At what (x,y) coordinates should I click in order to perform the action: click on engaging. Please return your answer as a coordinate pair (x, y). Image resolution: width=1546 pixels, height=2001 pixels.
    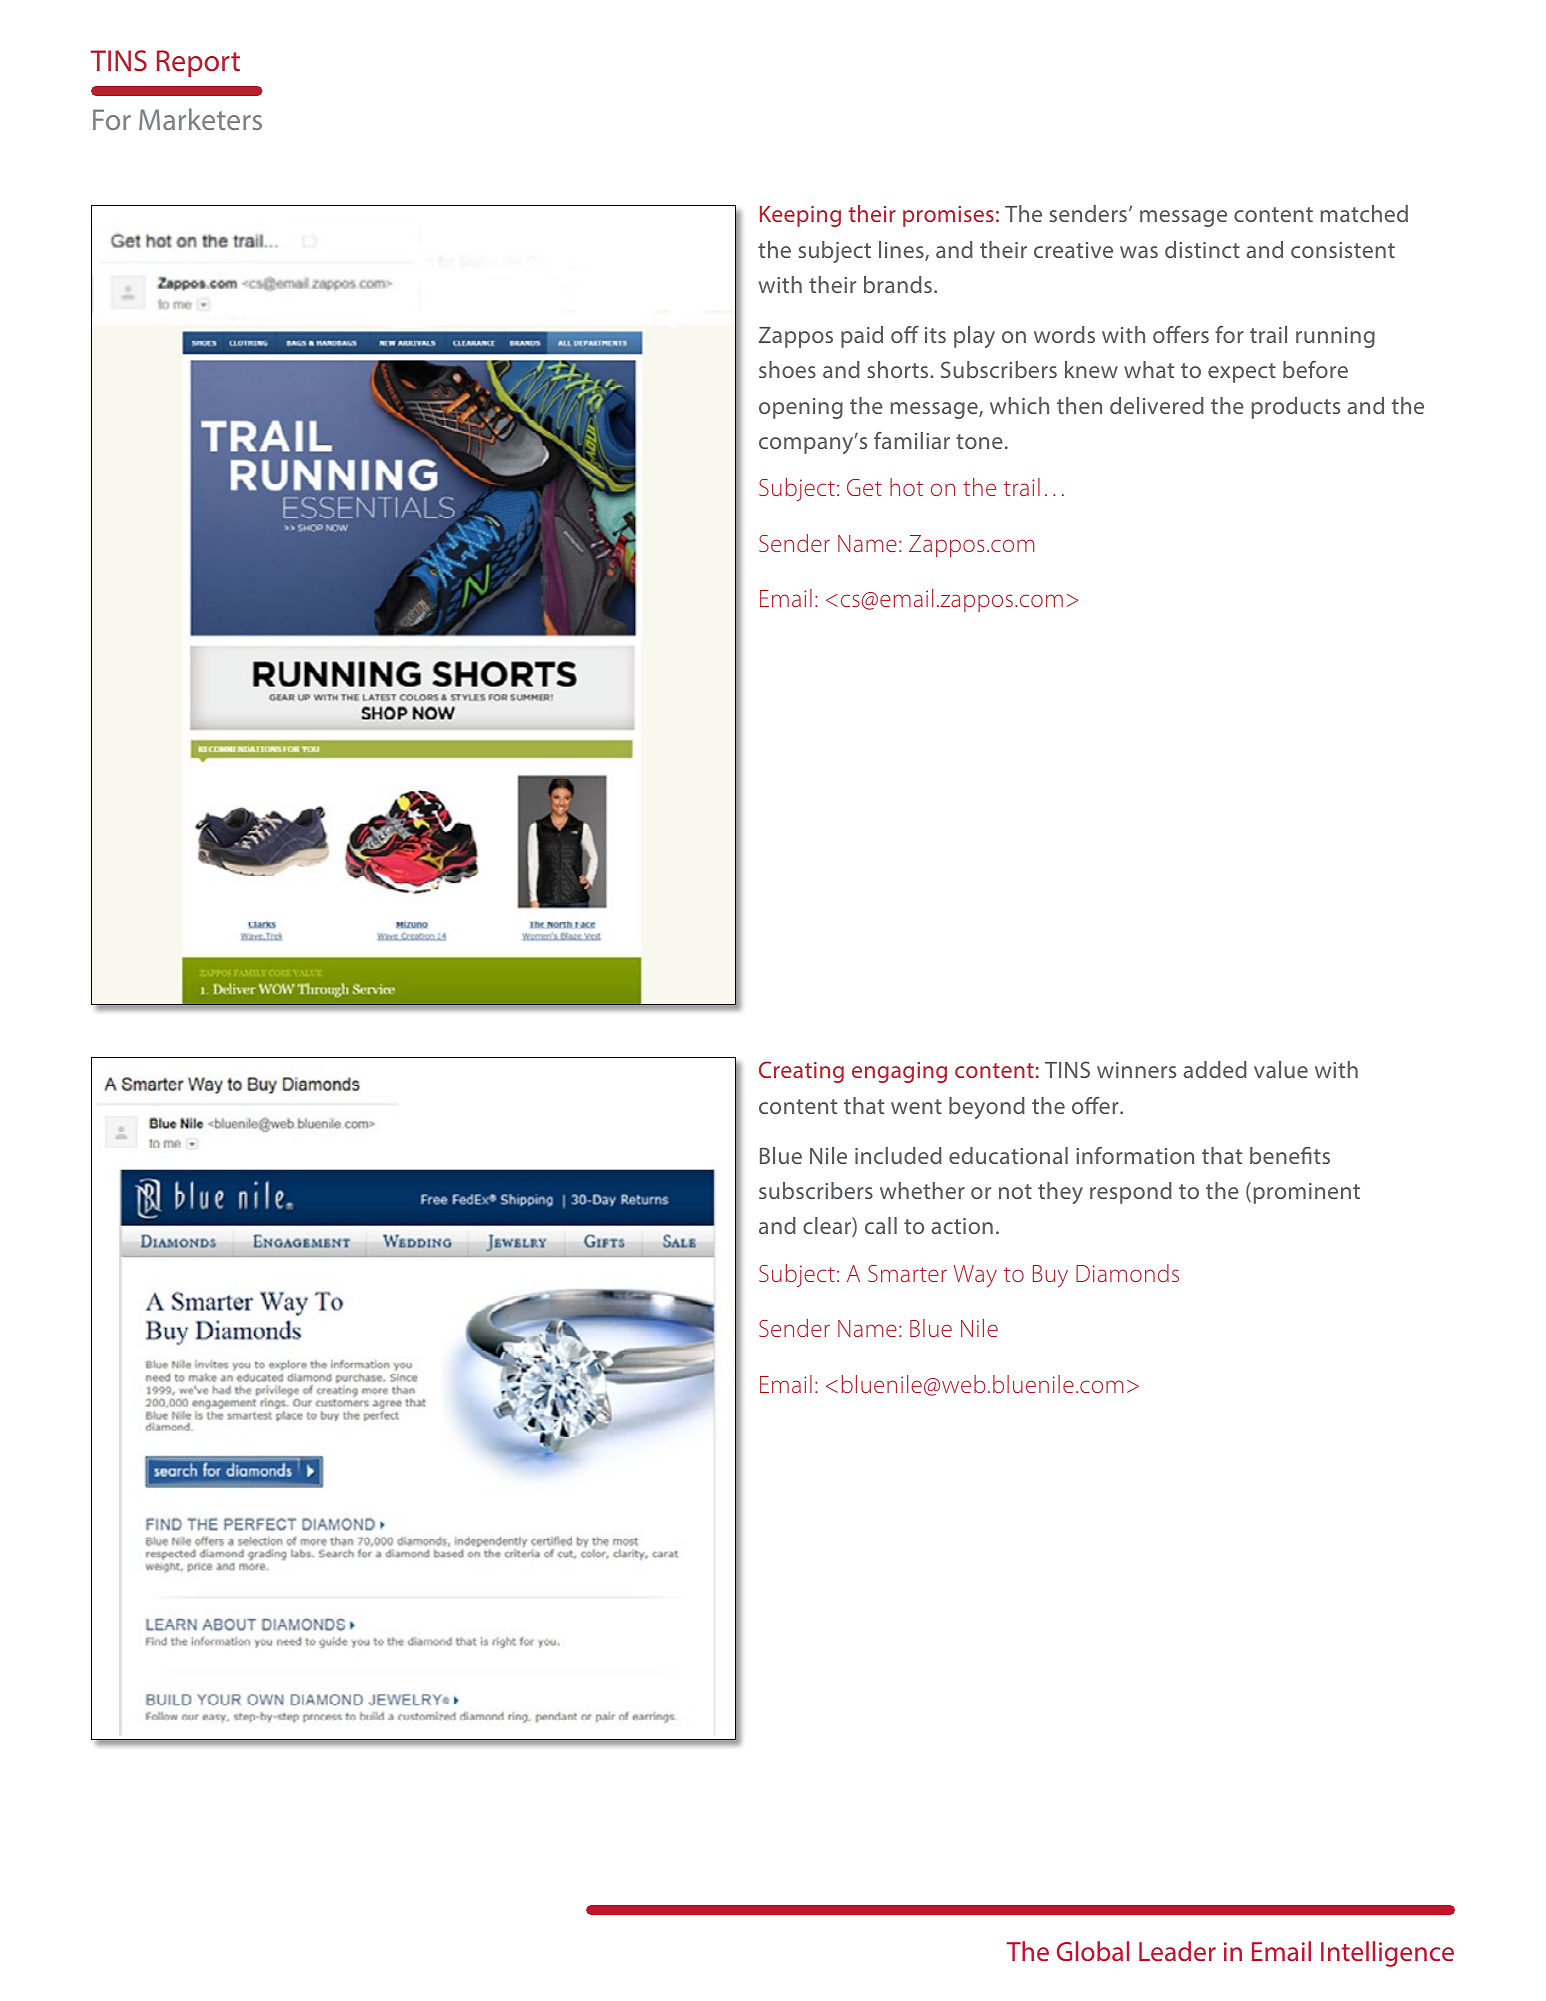
    Looking at the image, I should click on (899, 1072).
